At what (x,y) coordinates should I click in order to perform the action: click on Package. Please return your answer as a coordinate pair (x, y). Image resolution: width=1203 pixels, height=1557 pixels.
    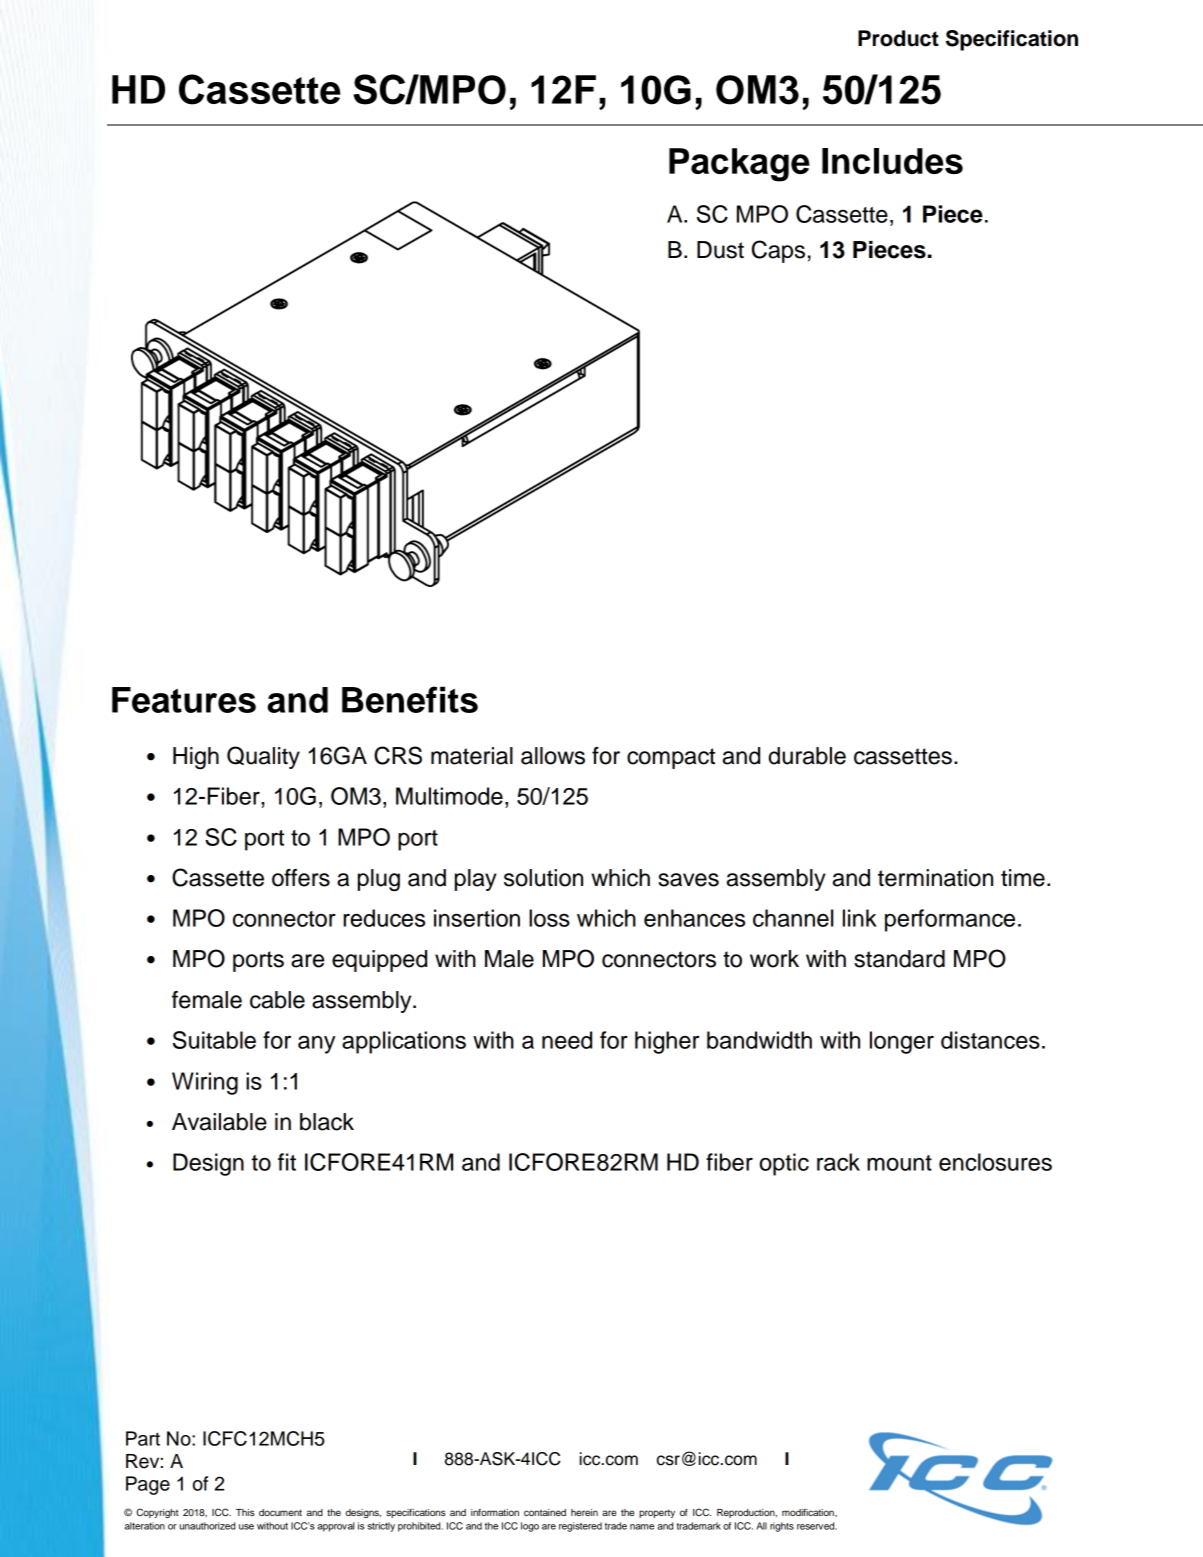
    Looking at the image, I should click on (739, 165).
